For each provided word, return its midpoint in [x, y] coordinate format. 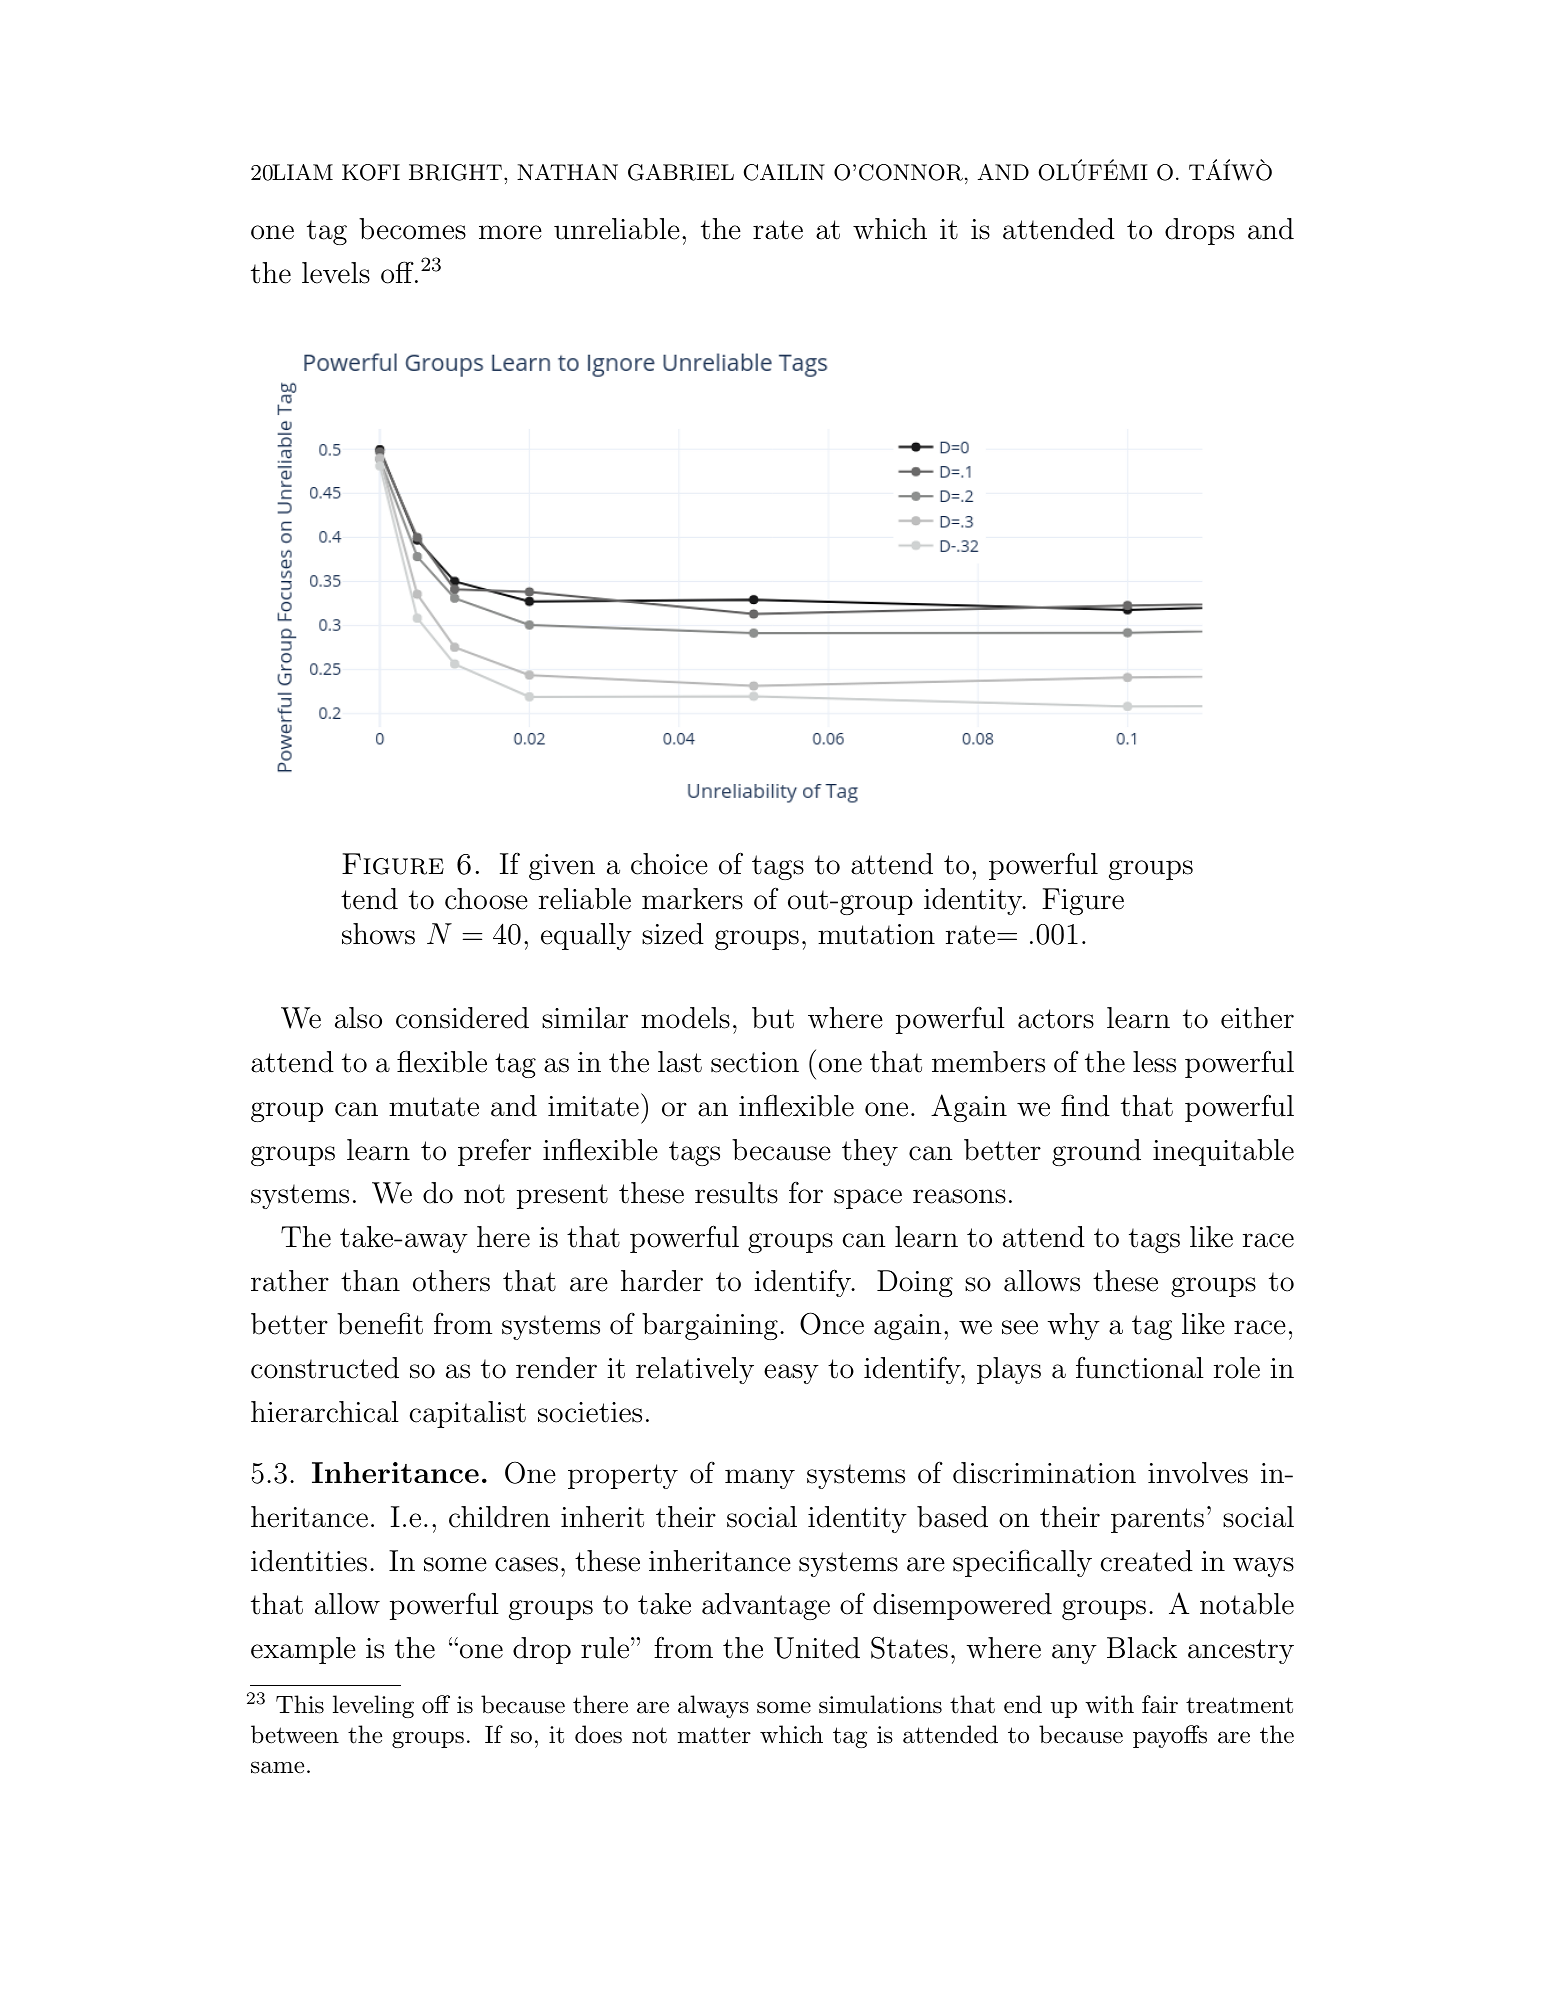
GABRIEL [681, 172]
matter [714, 1735]
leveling [373, 1706]
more [510, 232]
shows [378, 934]
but [773, 1018]
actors [1056, 1019]
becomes [412, 229]
